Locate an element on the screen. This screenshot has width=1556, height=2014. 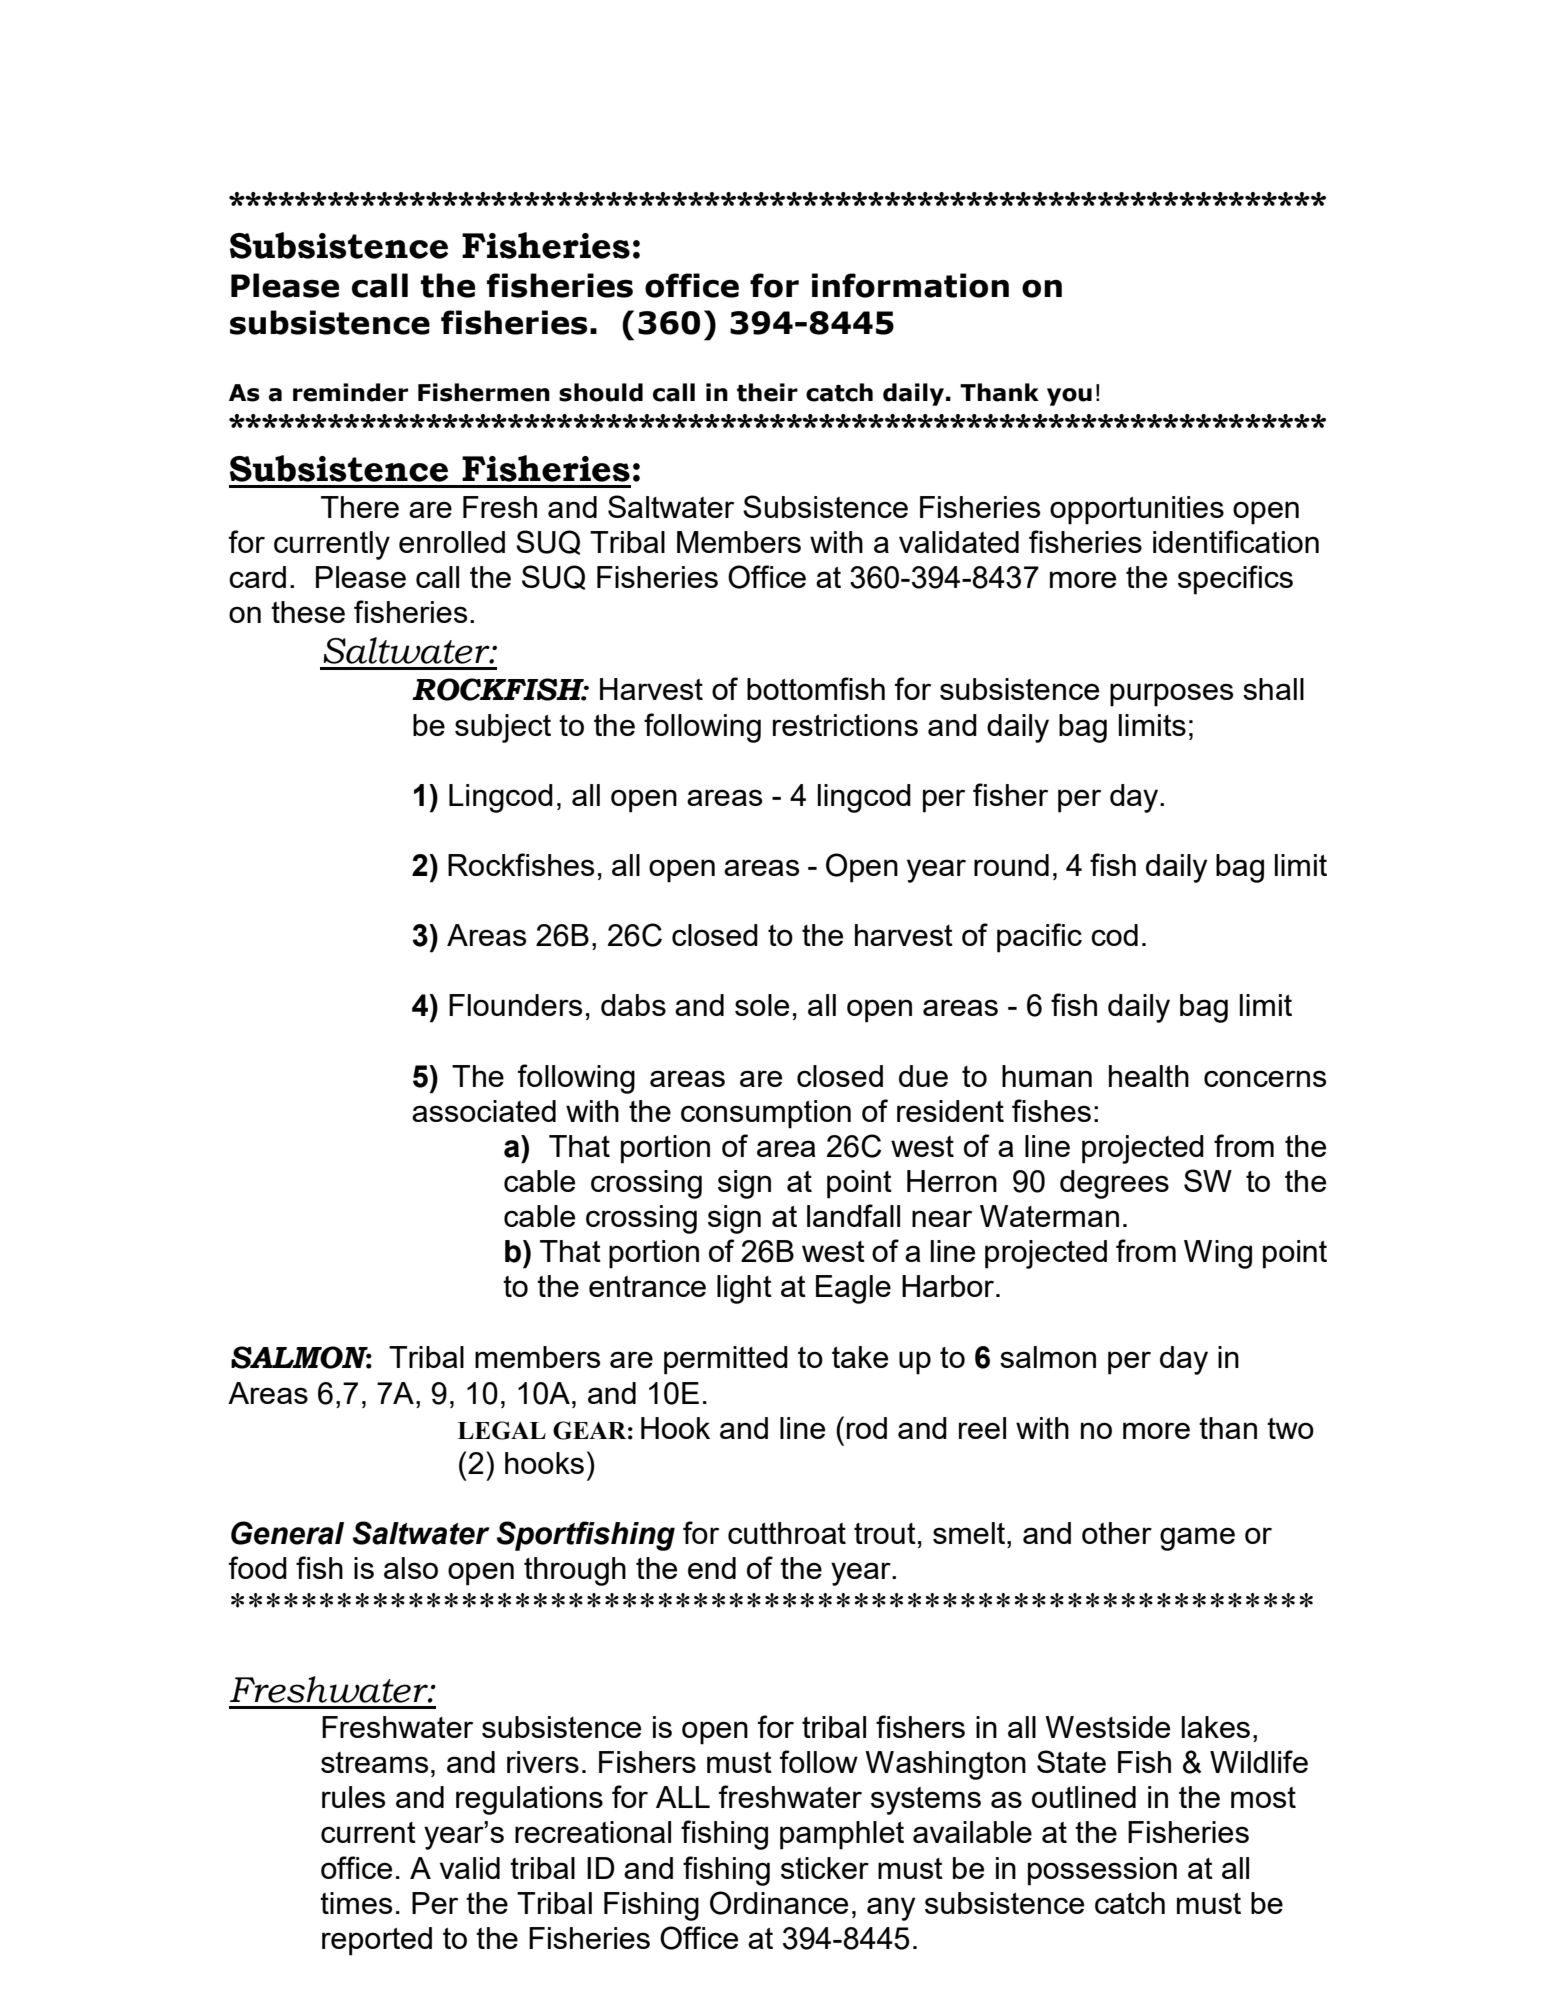
reminder is located at coordinates (350, 392).
